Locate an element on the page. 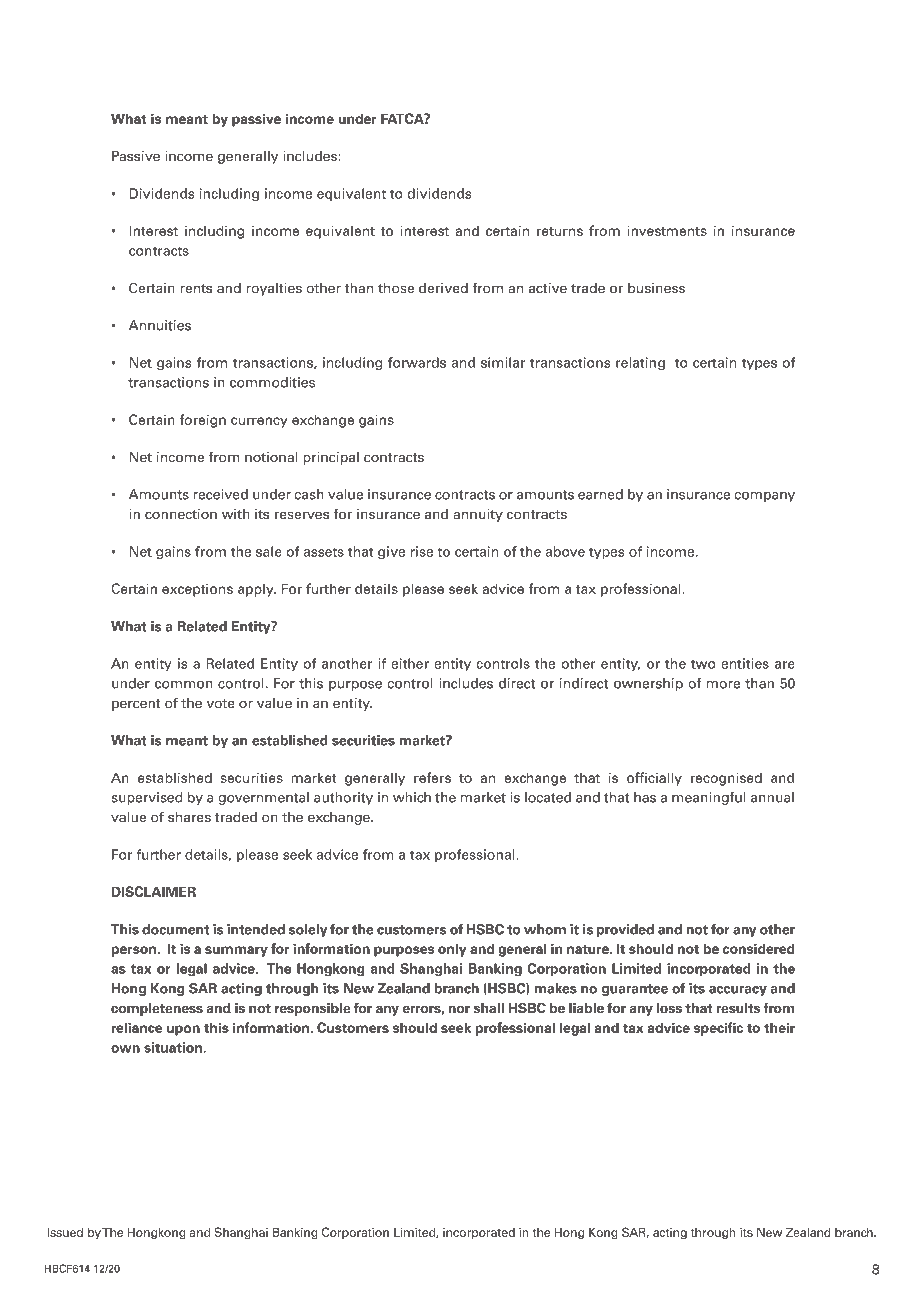 The width and height of the page is (924, 1308). company is located at coordinates (764, 497).
